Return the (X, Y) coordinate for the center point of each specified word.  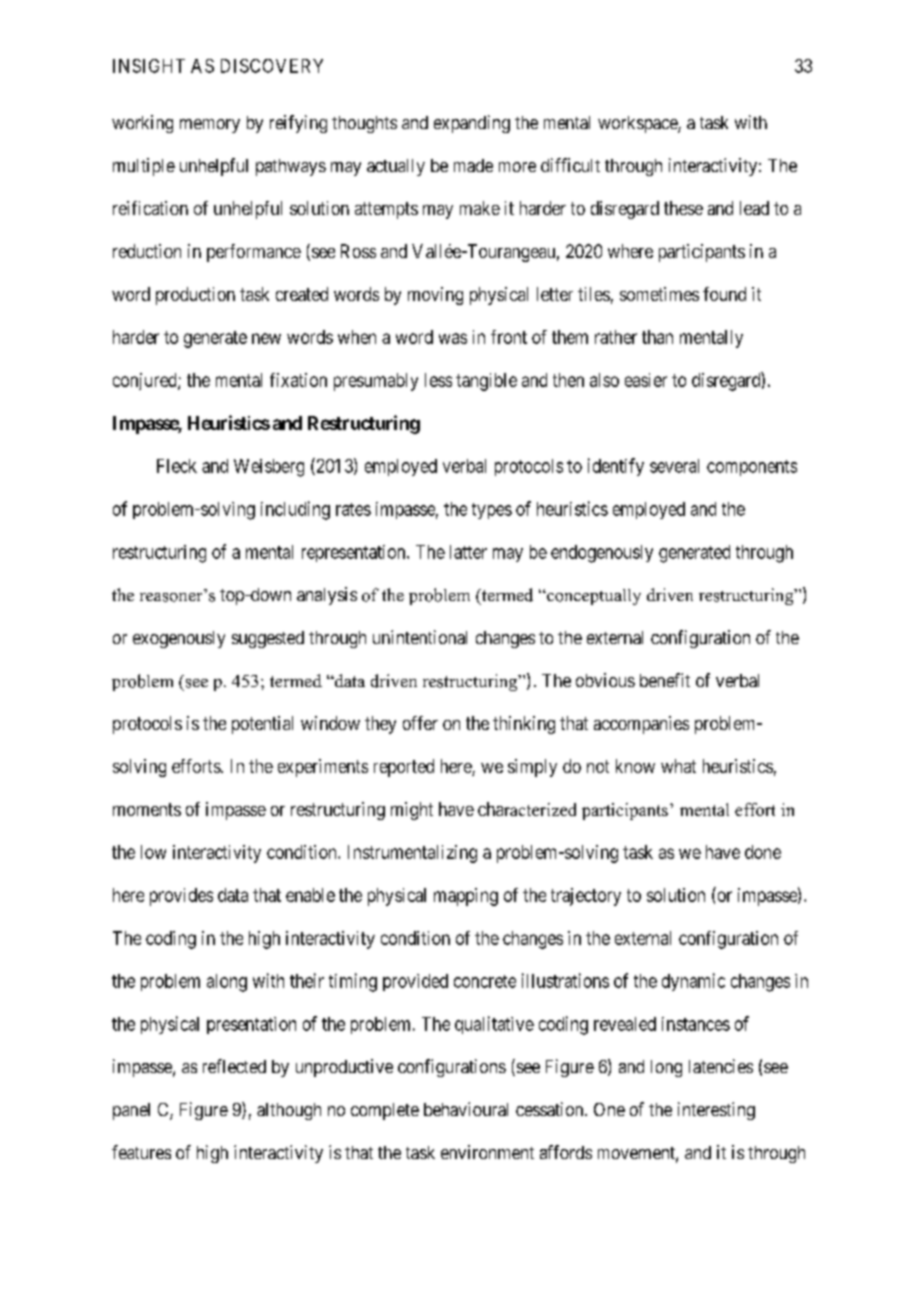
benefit (665, 680)
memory (210, 126)
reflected (234, 1066)
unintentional (420, 637)
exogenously (179, 639)
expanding (472, 124)
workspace (638, 124)
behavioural (466, 1109)
